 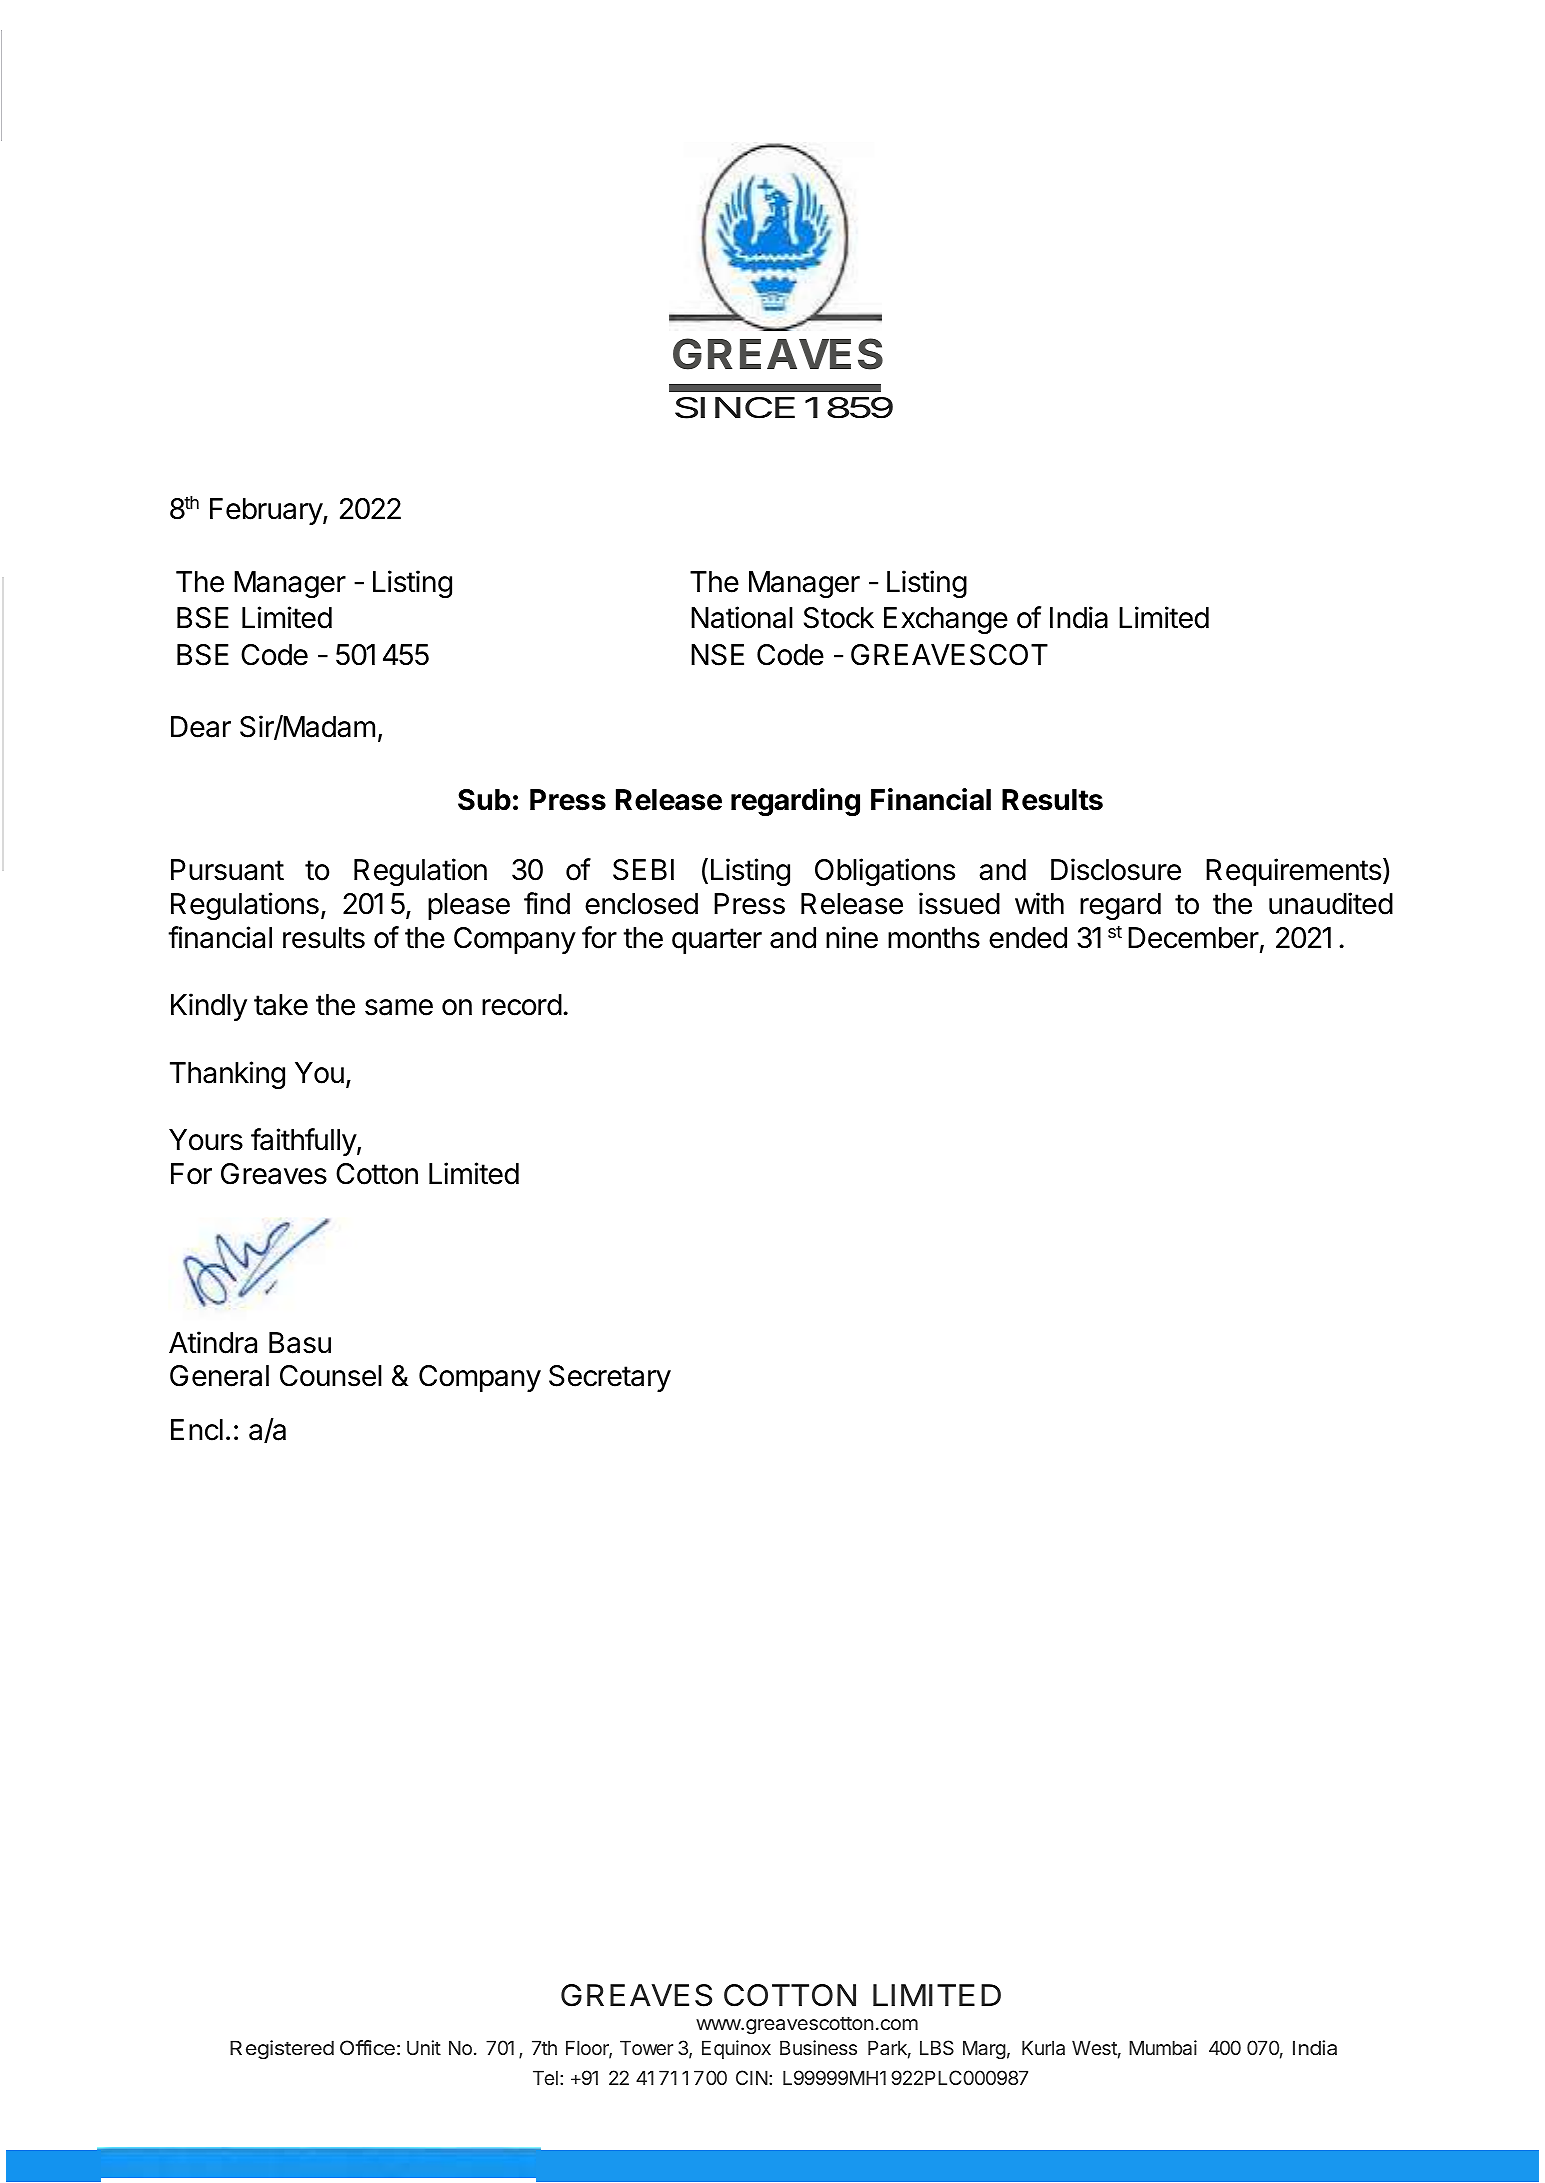 What do you see at coordinates (1163, 2047) in the screenshot?
I see `Mumbai` at bounding box center [1163, 2047].
